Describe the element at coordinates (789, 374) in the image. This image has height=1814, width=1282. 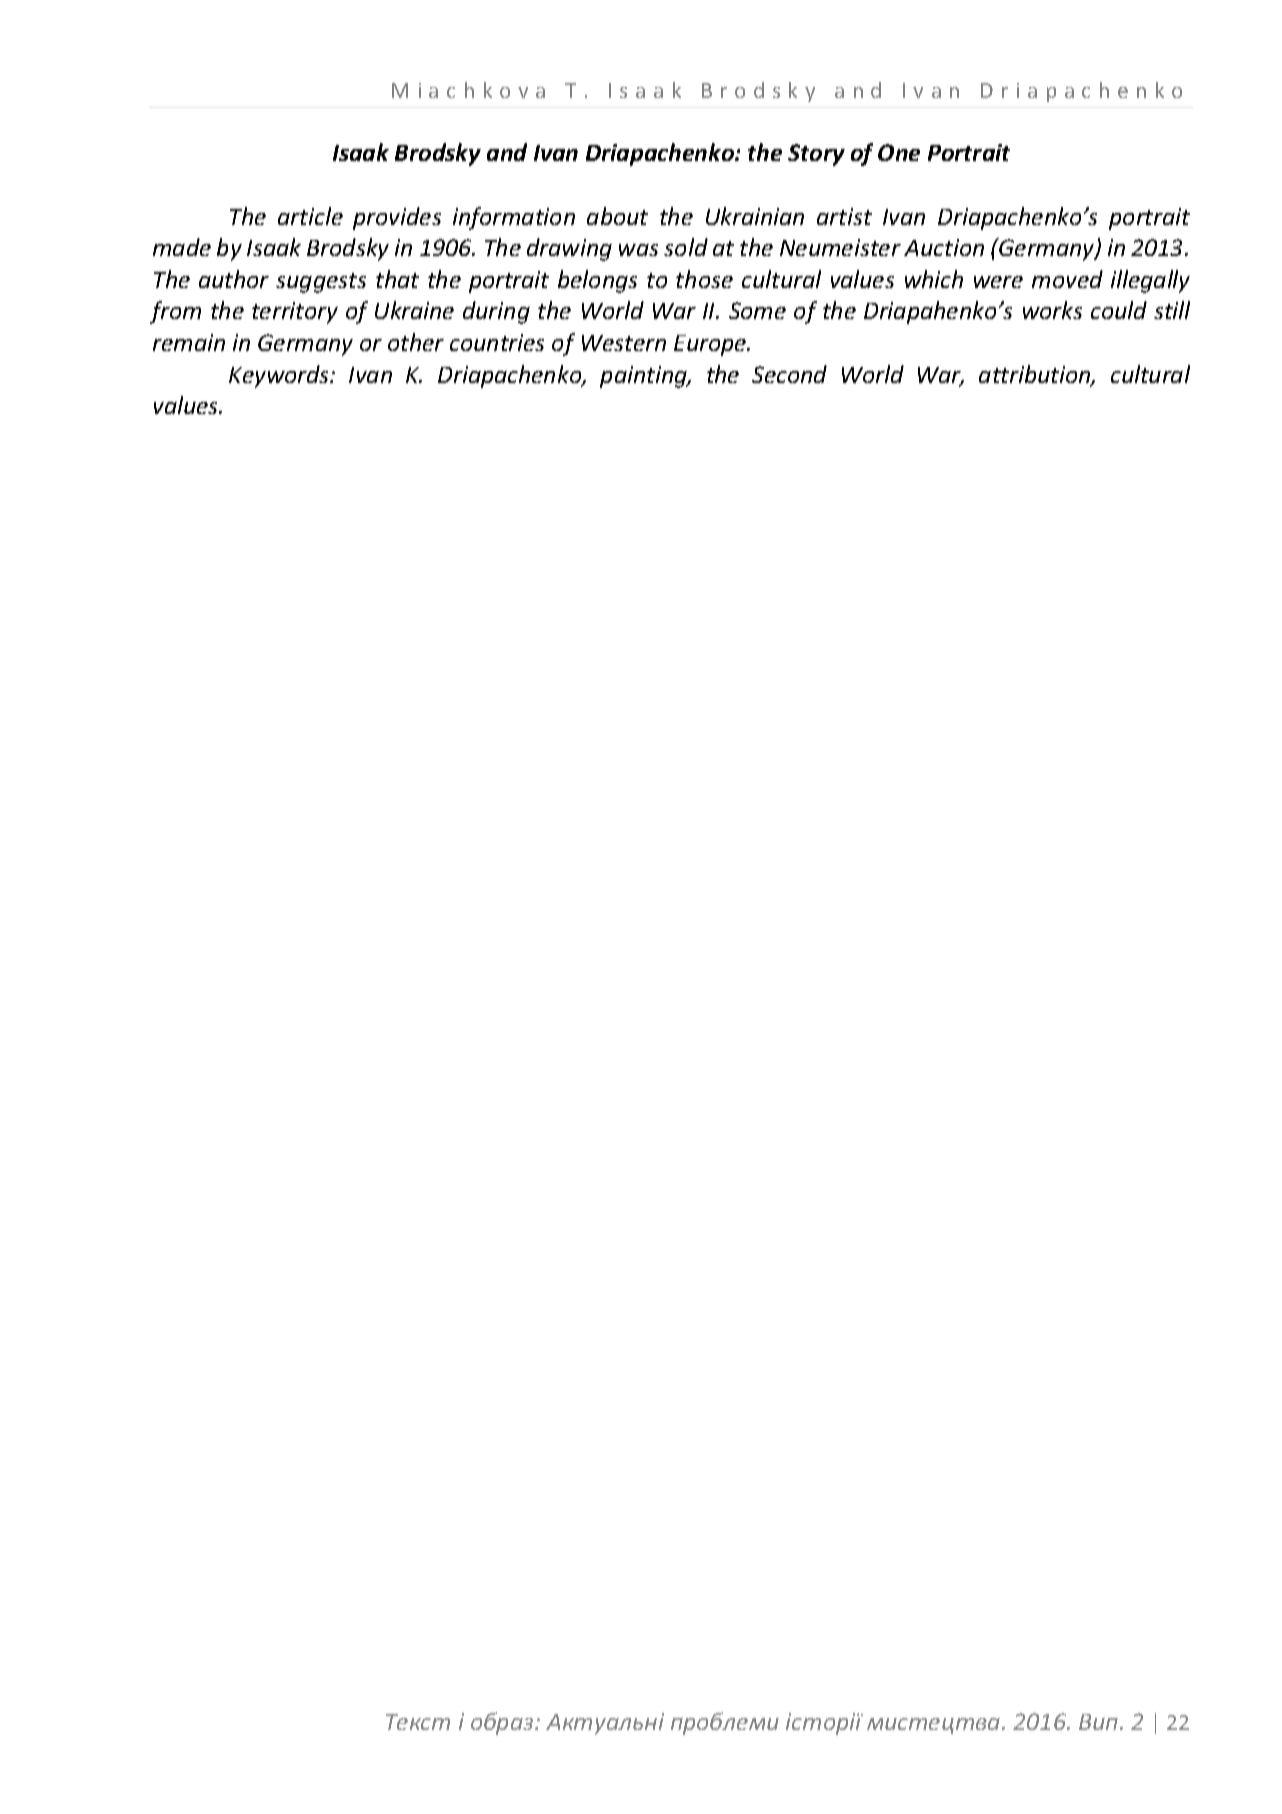
I see `Second` at that location.
